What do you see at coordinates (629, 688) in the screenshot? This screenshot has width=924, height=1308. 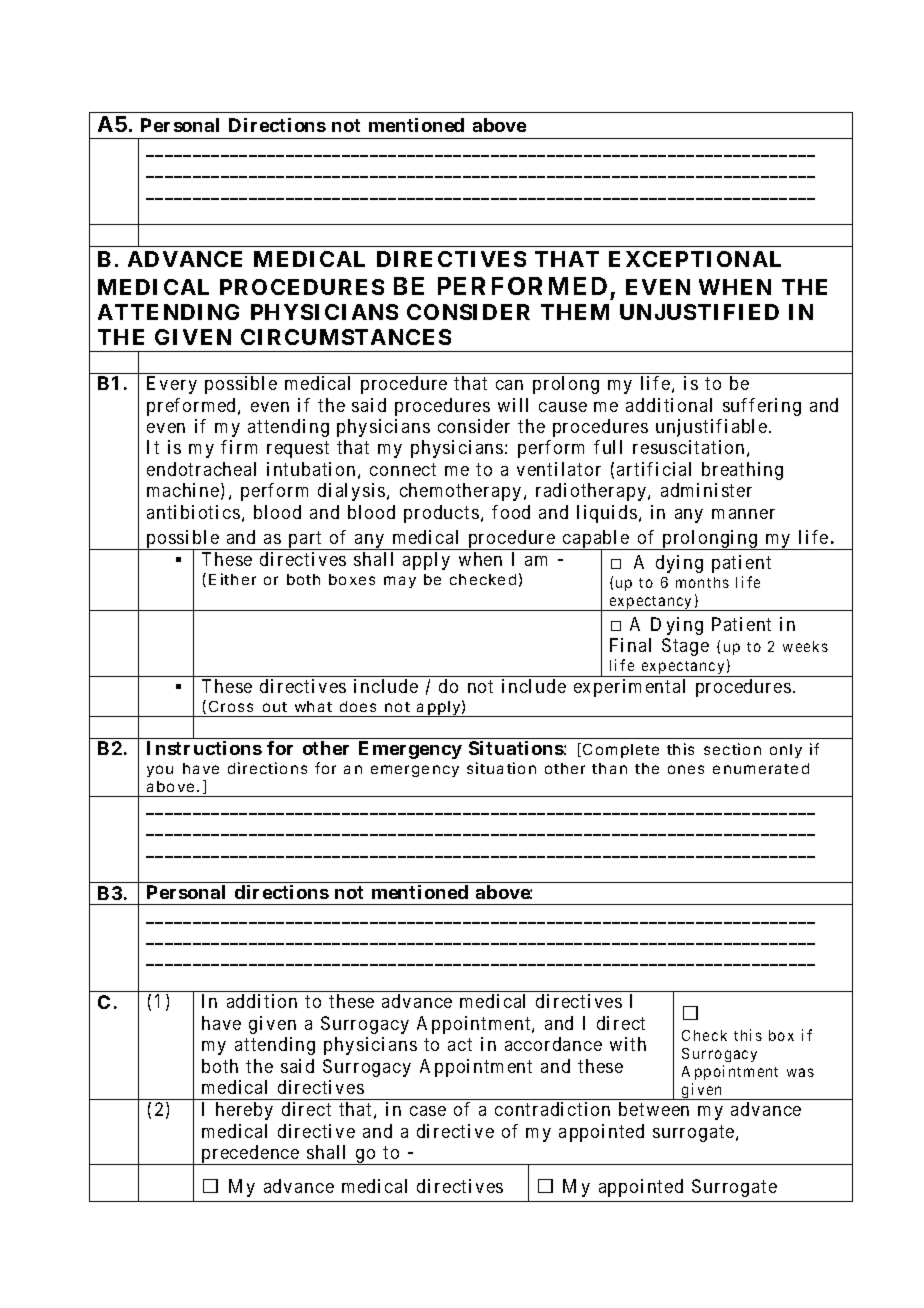 I see `experimental` at bounding box center [629, 688].
